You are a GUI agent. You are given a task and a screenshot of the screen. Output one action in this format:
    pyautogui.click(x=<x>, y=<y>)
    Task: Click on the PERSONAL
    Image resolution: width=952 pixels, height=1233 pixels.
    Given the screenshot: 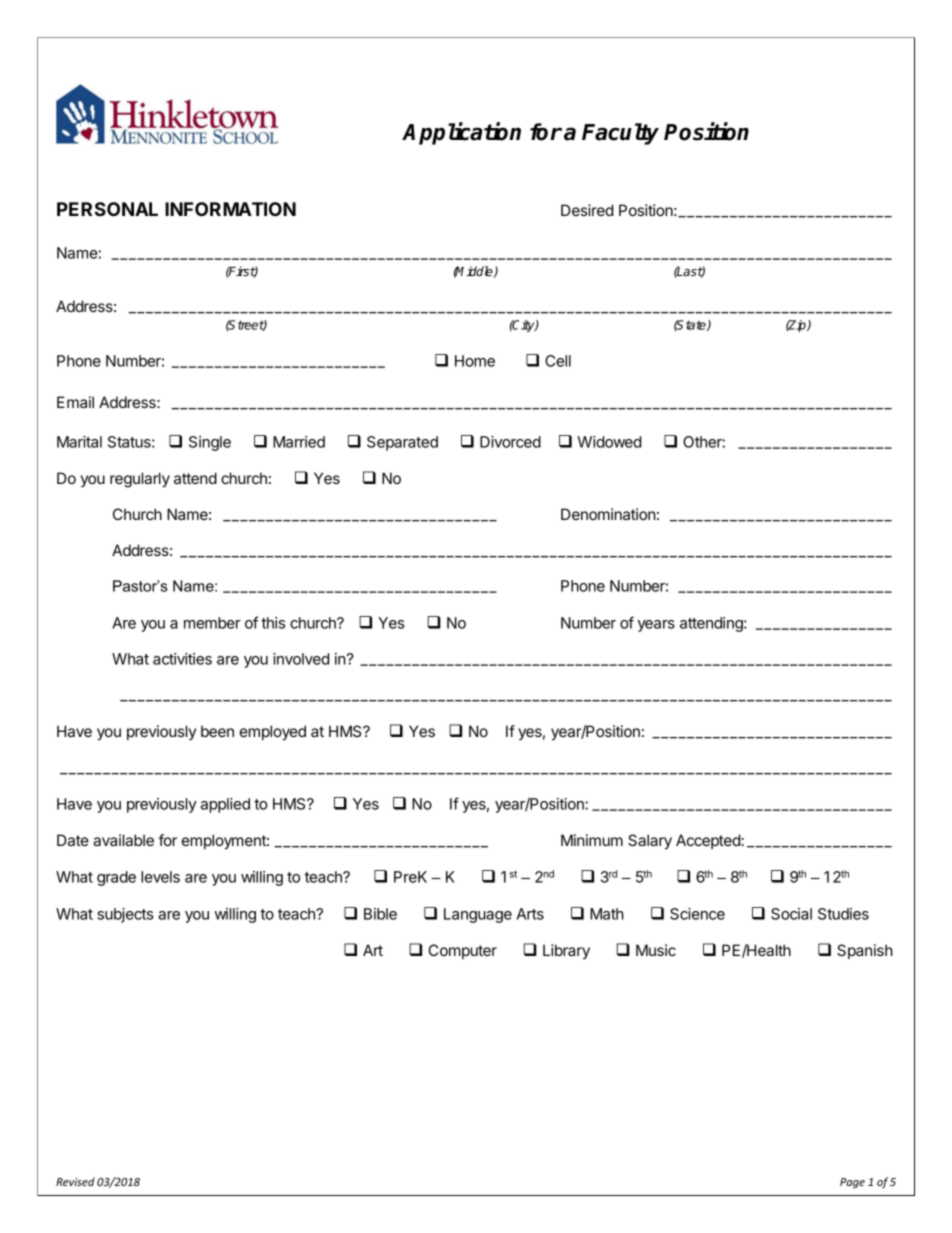 What is the action you would take?
    pyautogui.click(x=107, y=209)
